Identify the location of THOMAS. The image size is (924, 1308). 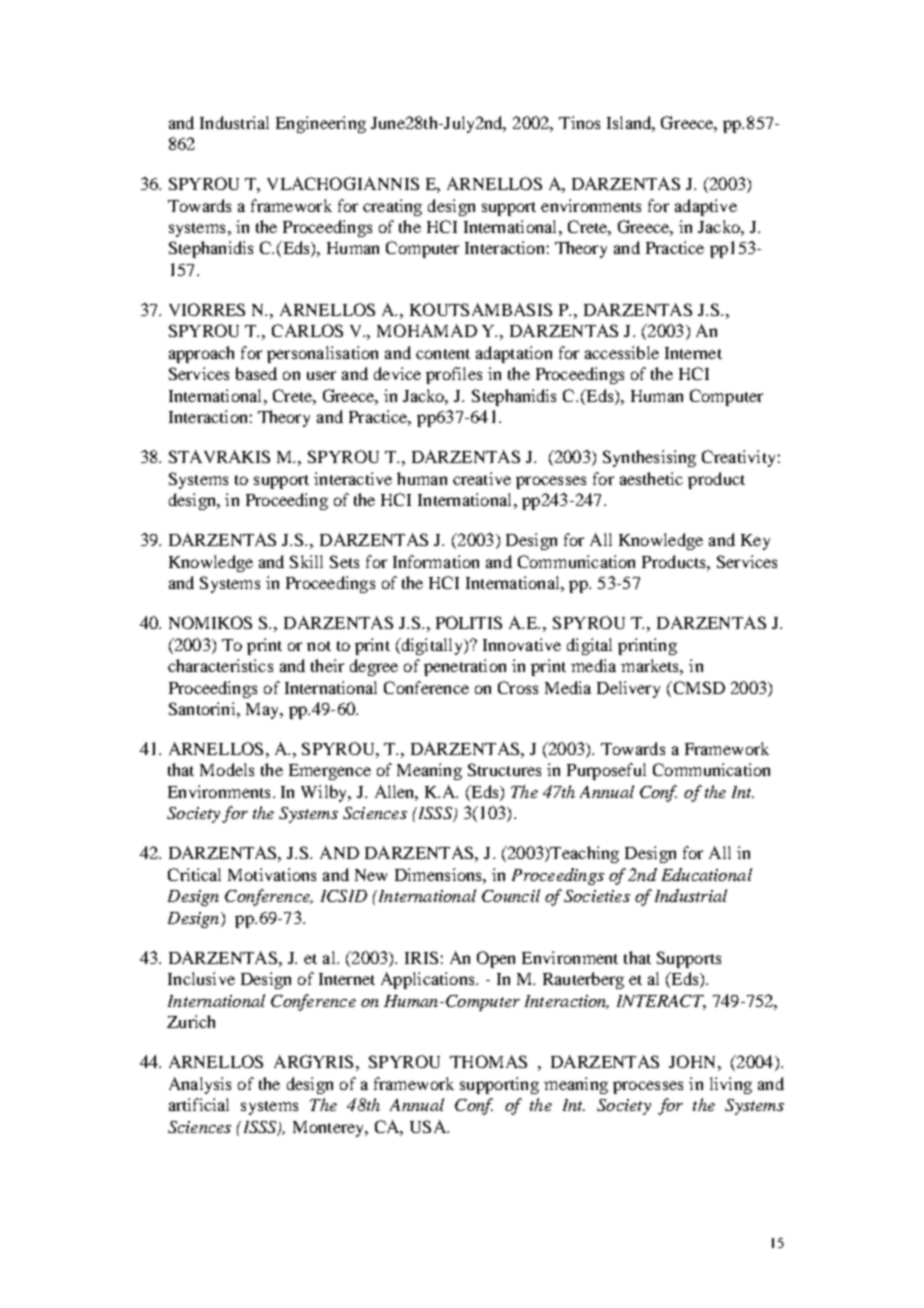
(488, 1061).
